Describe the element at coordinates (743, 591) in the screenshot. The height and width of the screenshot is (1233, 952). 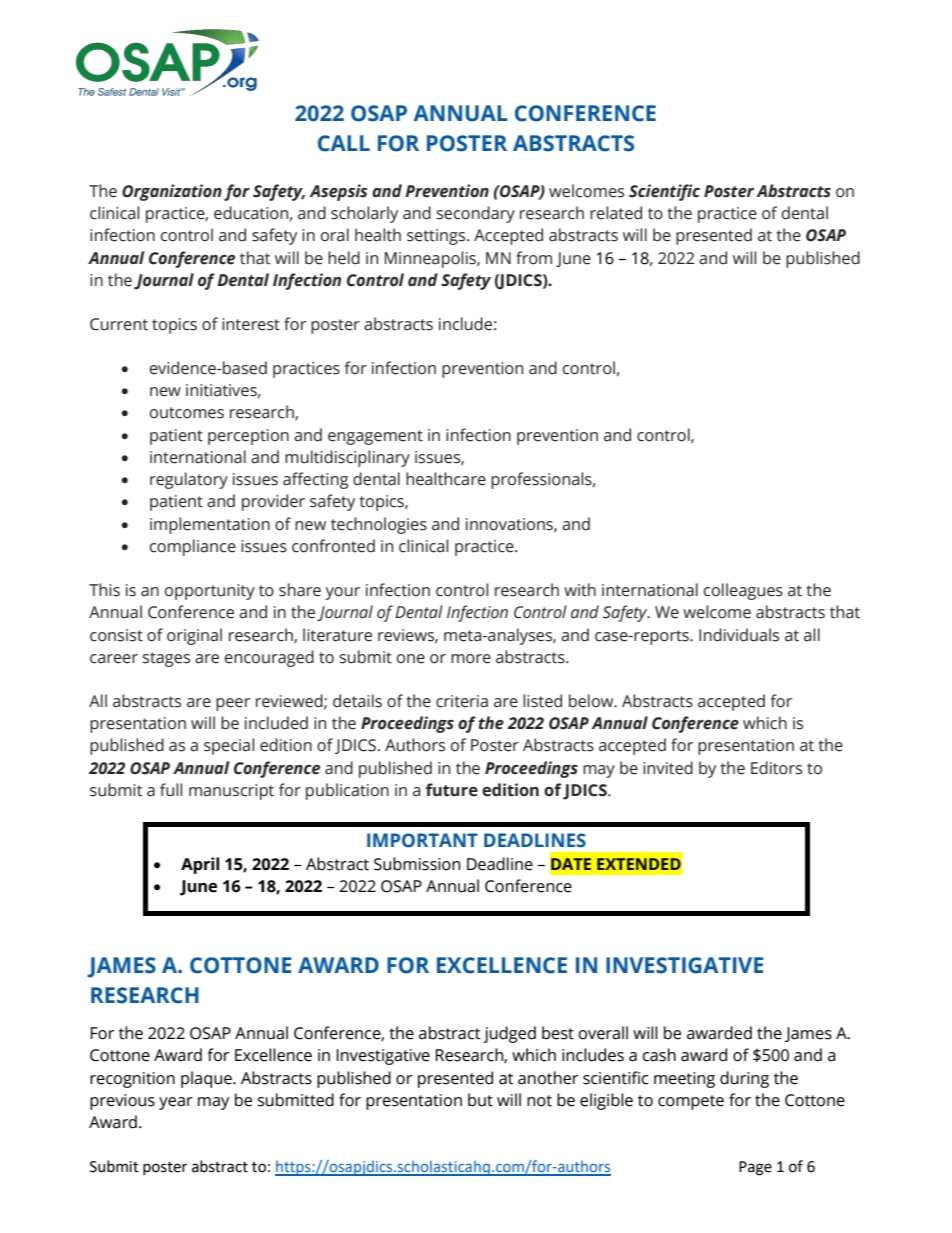
I see `colleagues` at that location.
